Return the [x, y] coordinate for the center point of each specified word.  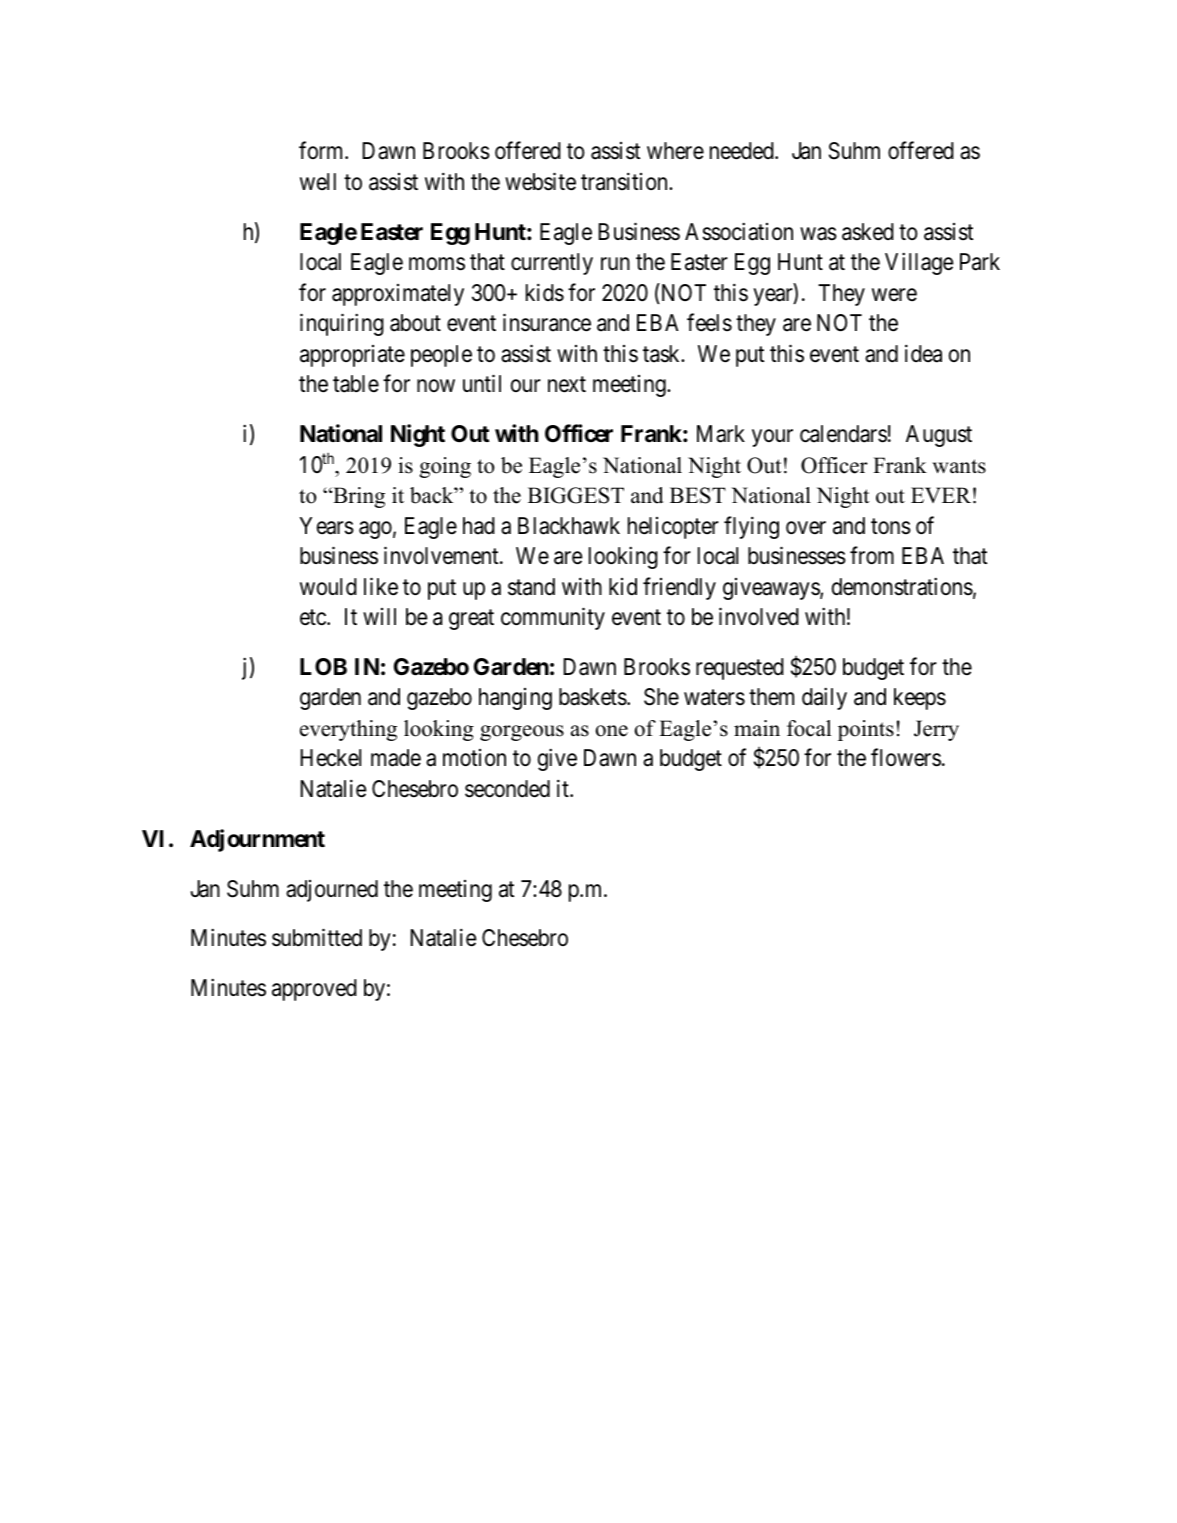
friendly [679, 588]
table [356, 384]
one [612, 731]
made [396, 758]
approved [314, 990]
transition [625, 181]
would [328, 586]
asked [868, 232]
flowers [906, 758]
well [318, 182]
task [663, 354]
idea [923, 353]
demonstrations [902, 586]
